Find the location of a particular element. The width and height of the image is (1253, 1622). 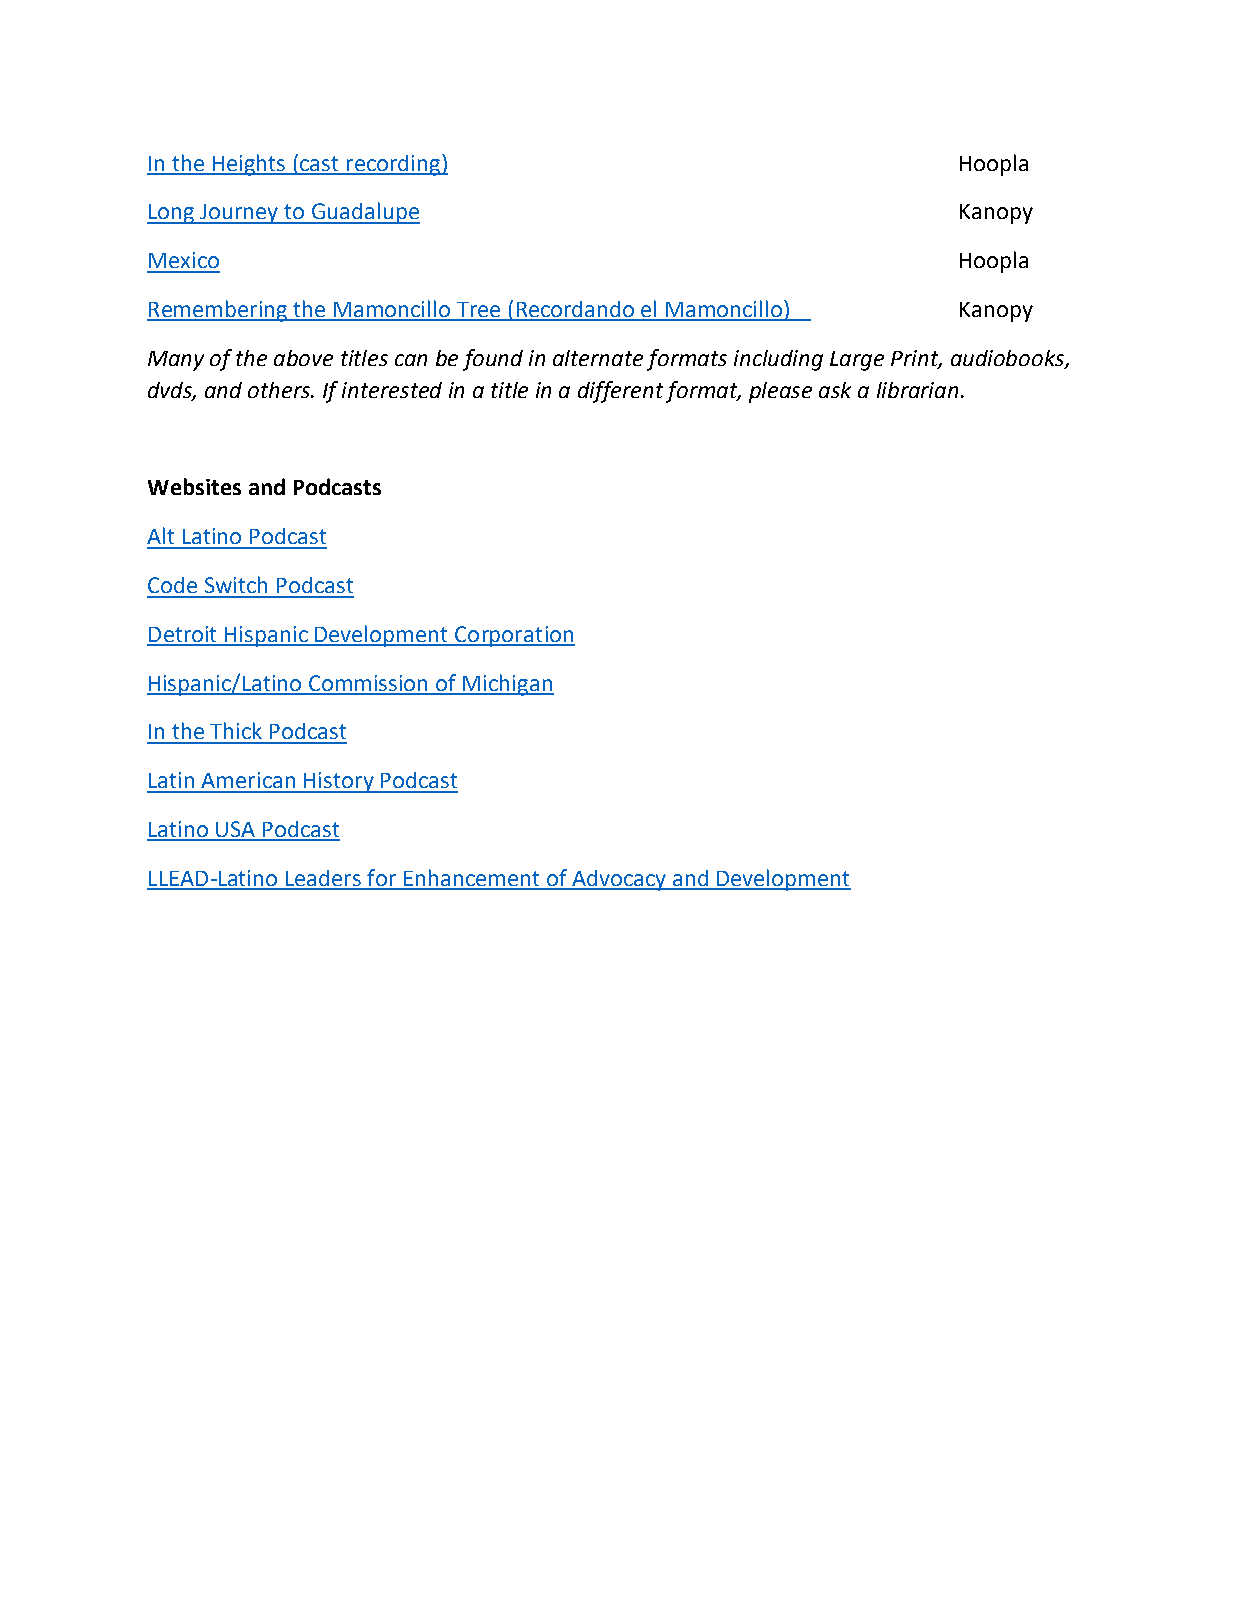

Corporation is located at coordinates (514, 636).
